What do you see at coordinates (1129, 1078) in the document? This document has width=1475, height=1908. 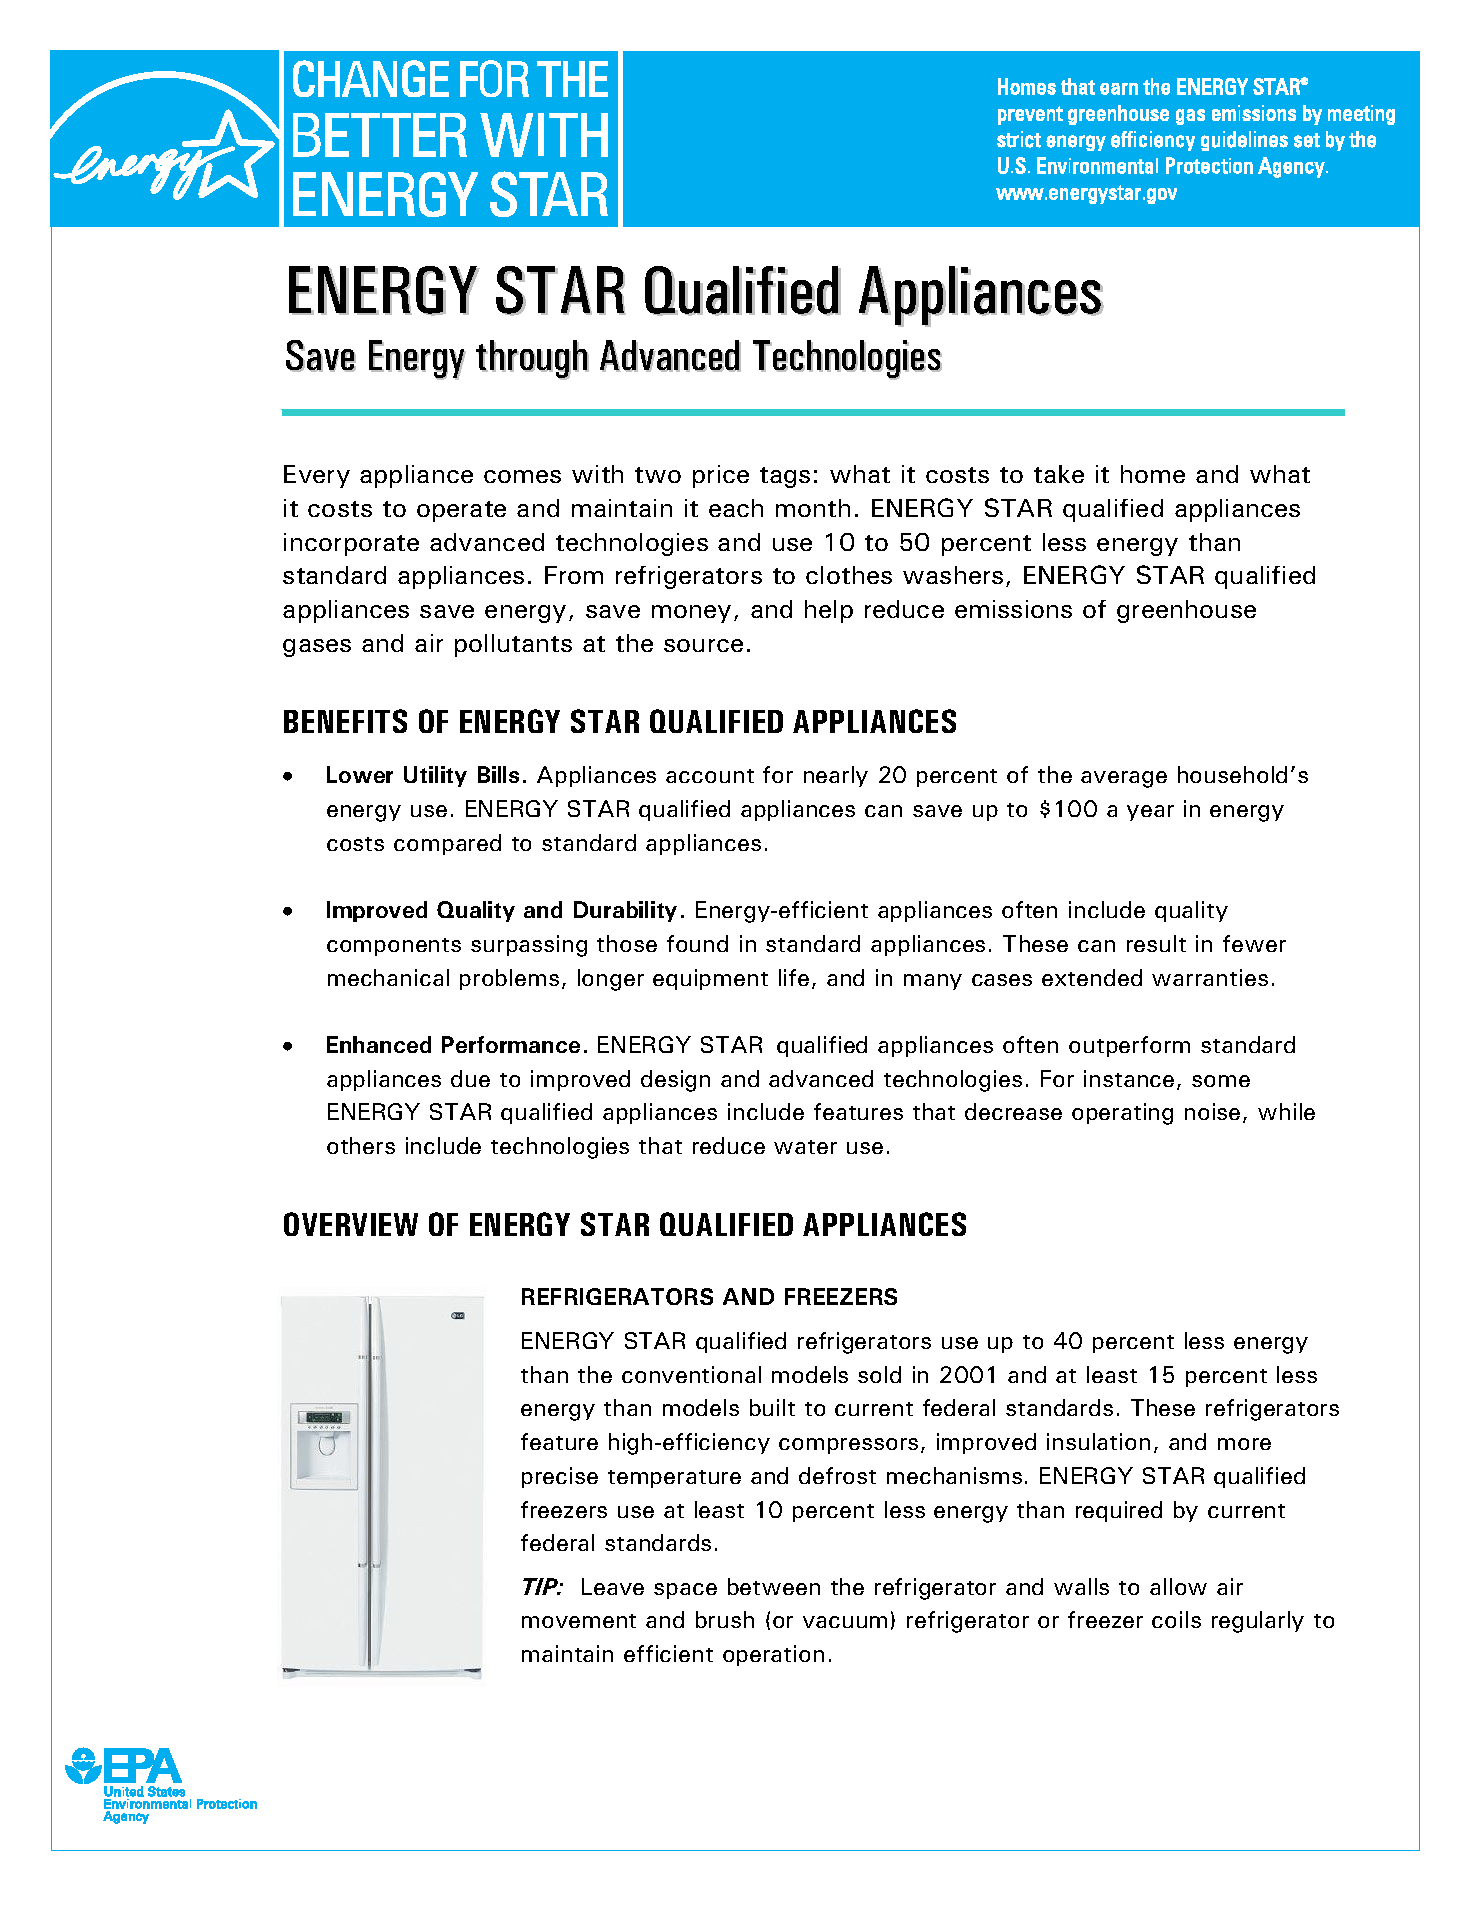 I see `instance` at bounding box center [1129, 1078].
